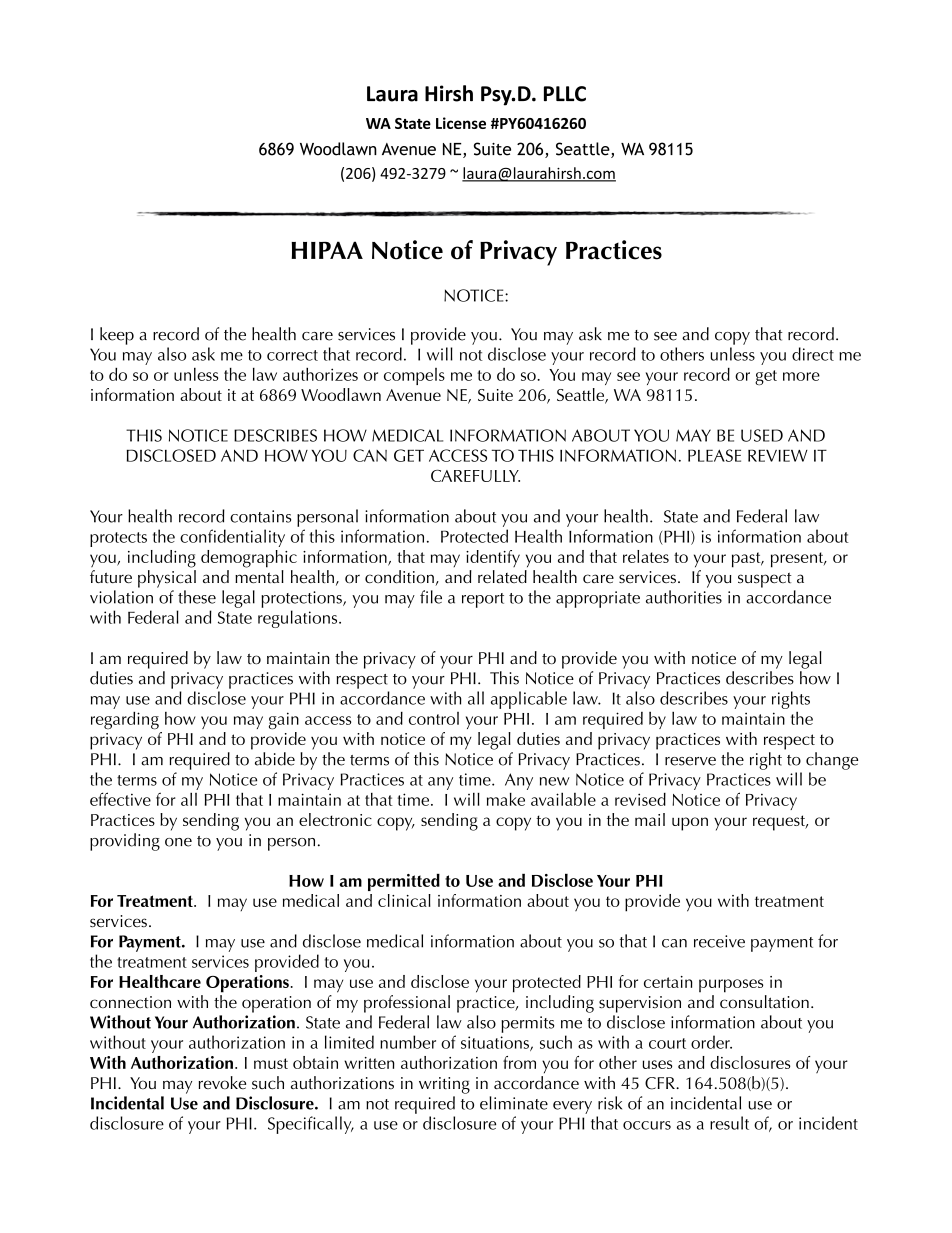 The image size is (952, 1233). Describe the element at coordinates (222, 1082) in the document. I see `revoke` at that location.
